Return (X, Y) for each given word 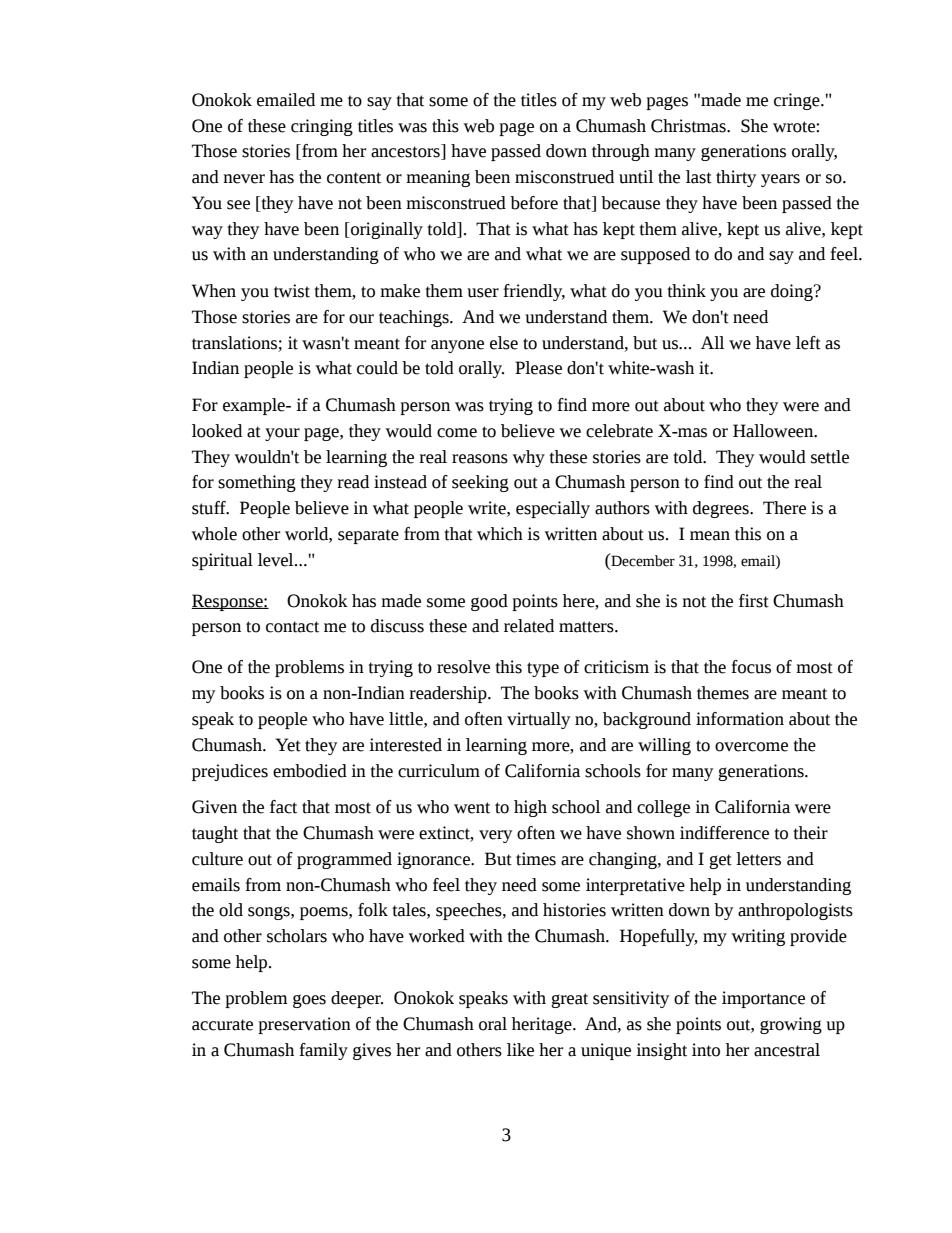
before (534, 203)
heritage (543, 1025)
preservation (304, 1025)
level (277, 560)
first (754, 601)
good (489, 602)
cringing (322, 127)
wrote (795, 127)
